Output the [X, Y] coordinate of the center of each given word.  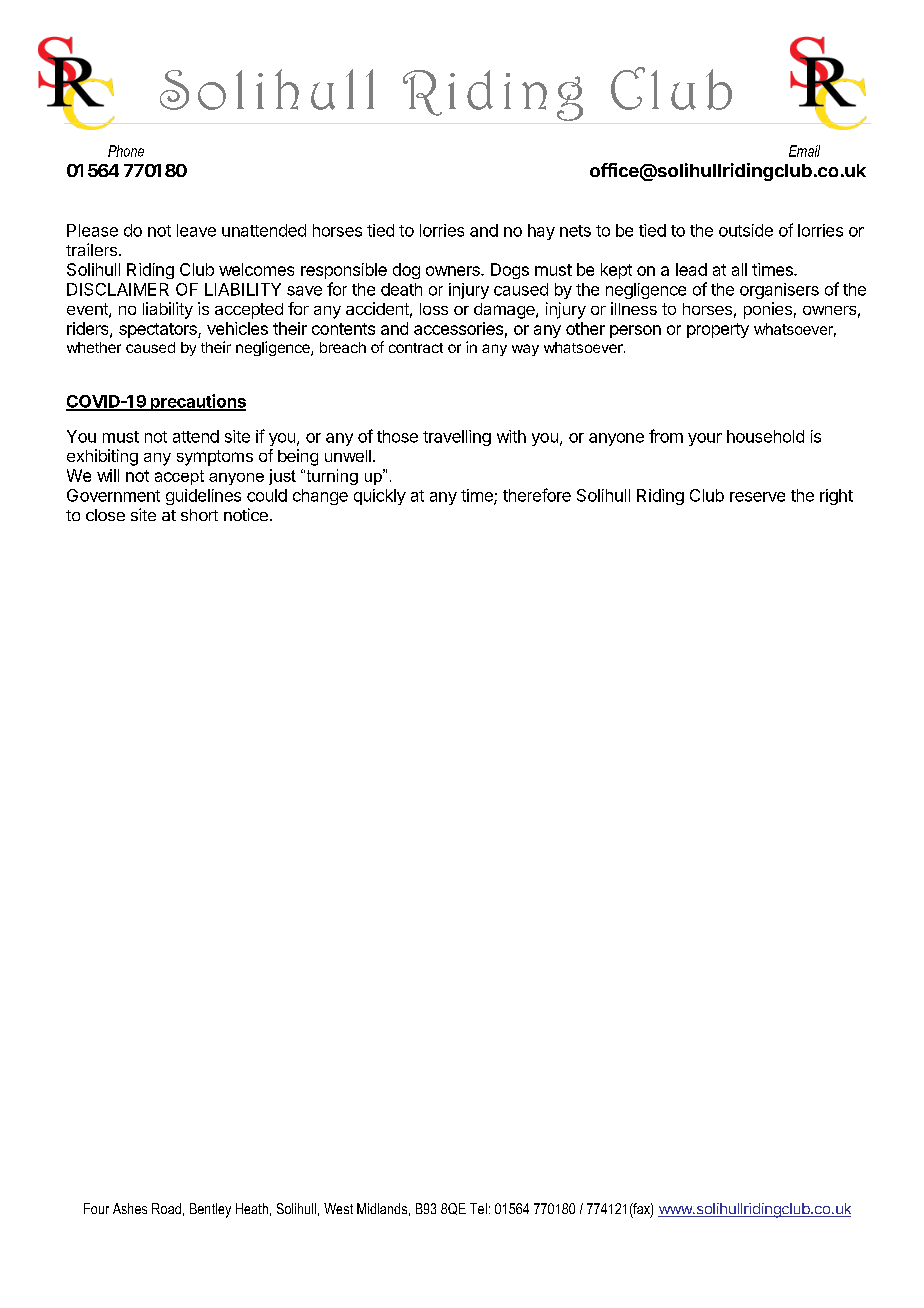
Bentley [210, 1210]
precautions [197, 402]
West [338, 1208]
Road [166, 1208]
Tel [478, 1208]
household [765, 436]
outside [746, 230]
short [199, 515]
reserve [757, 497]
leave [196, 230]
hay [541, 232]
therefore [537, 495]
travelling [457, 438]
